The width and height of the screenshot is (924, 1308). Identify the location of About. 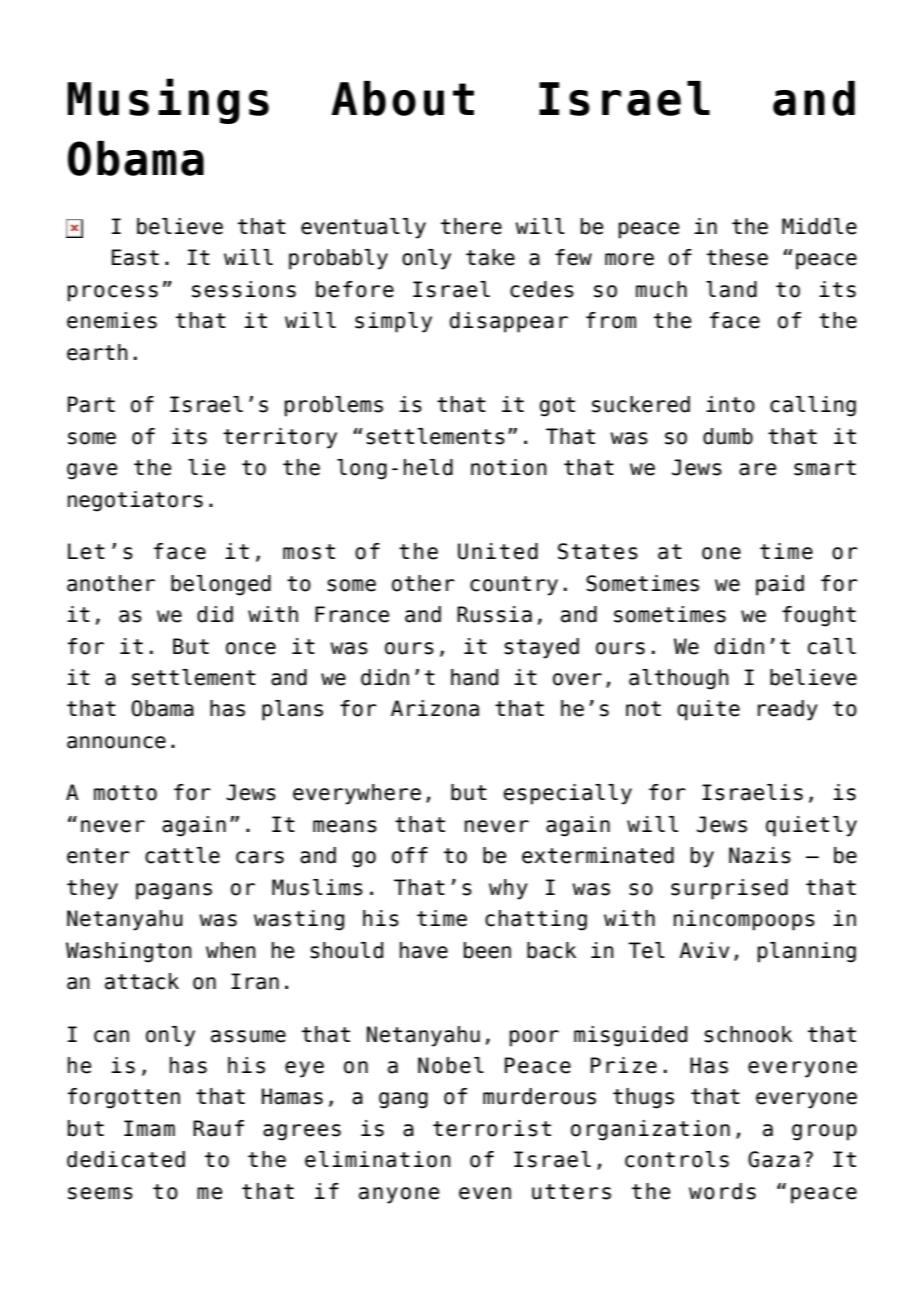
(402, 98).
